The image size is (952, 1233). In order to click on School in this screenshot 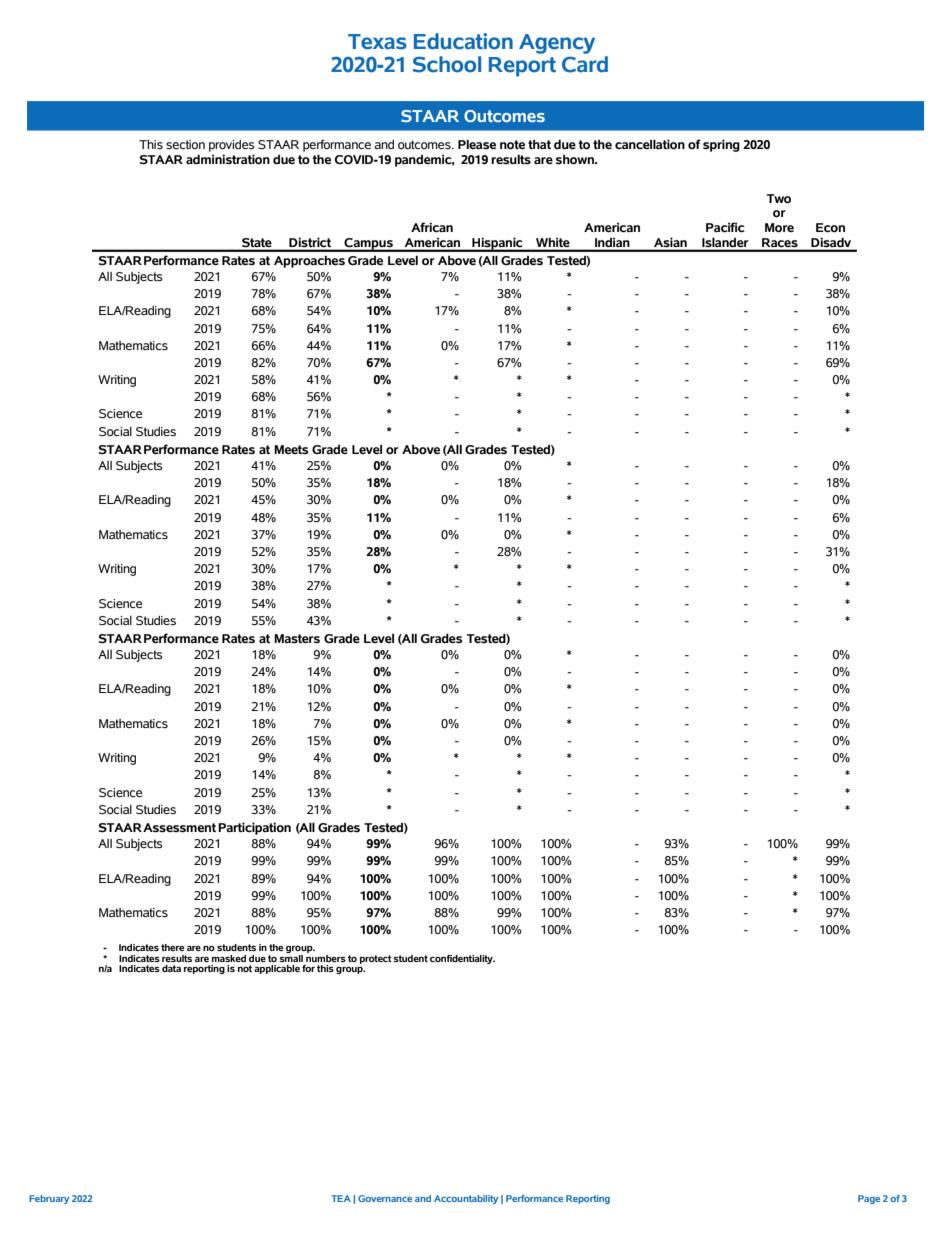, I will do `click(447, 64)`.
